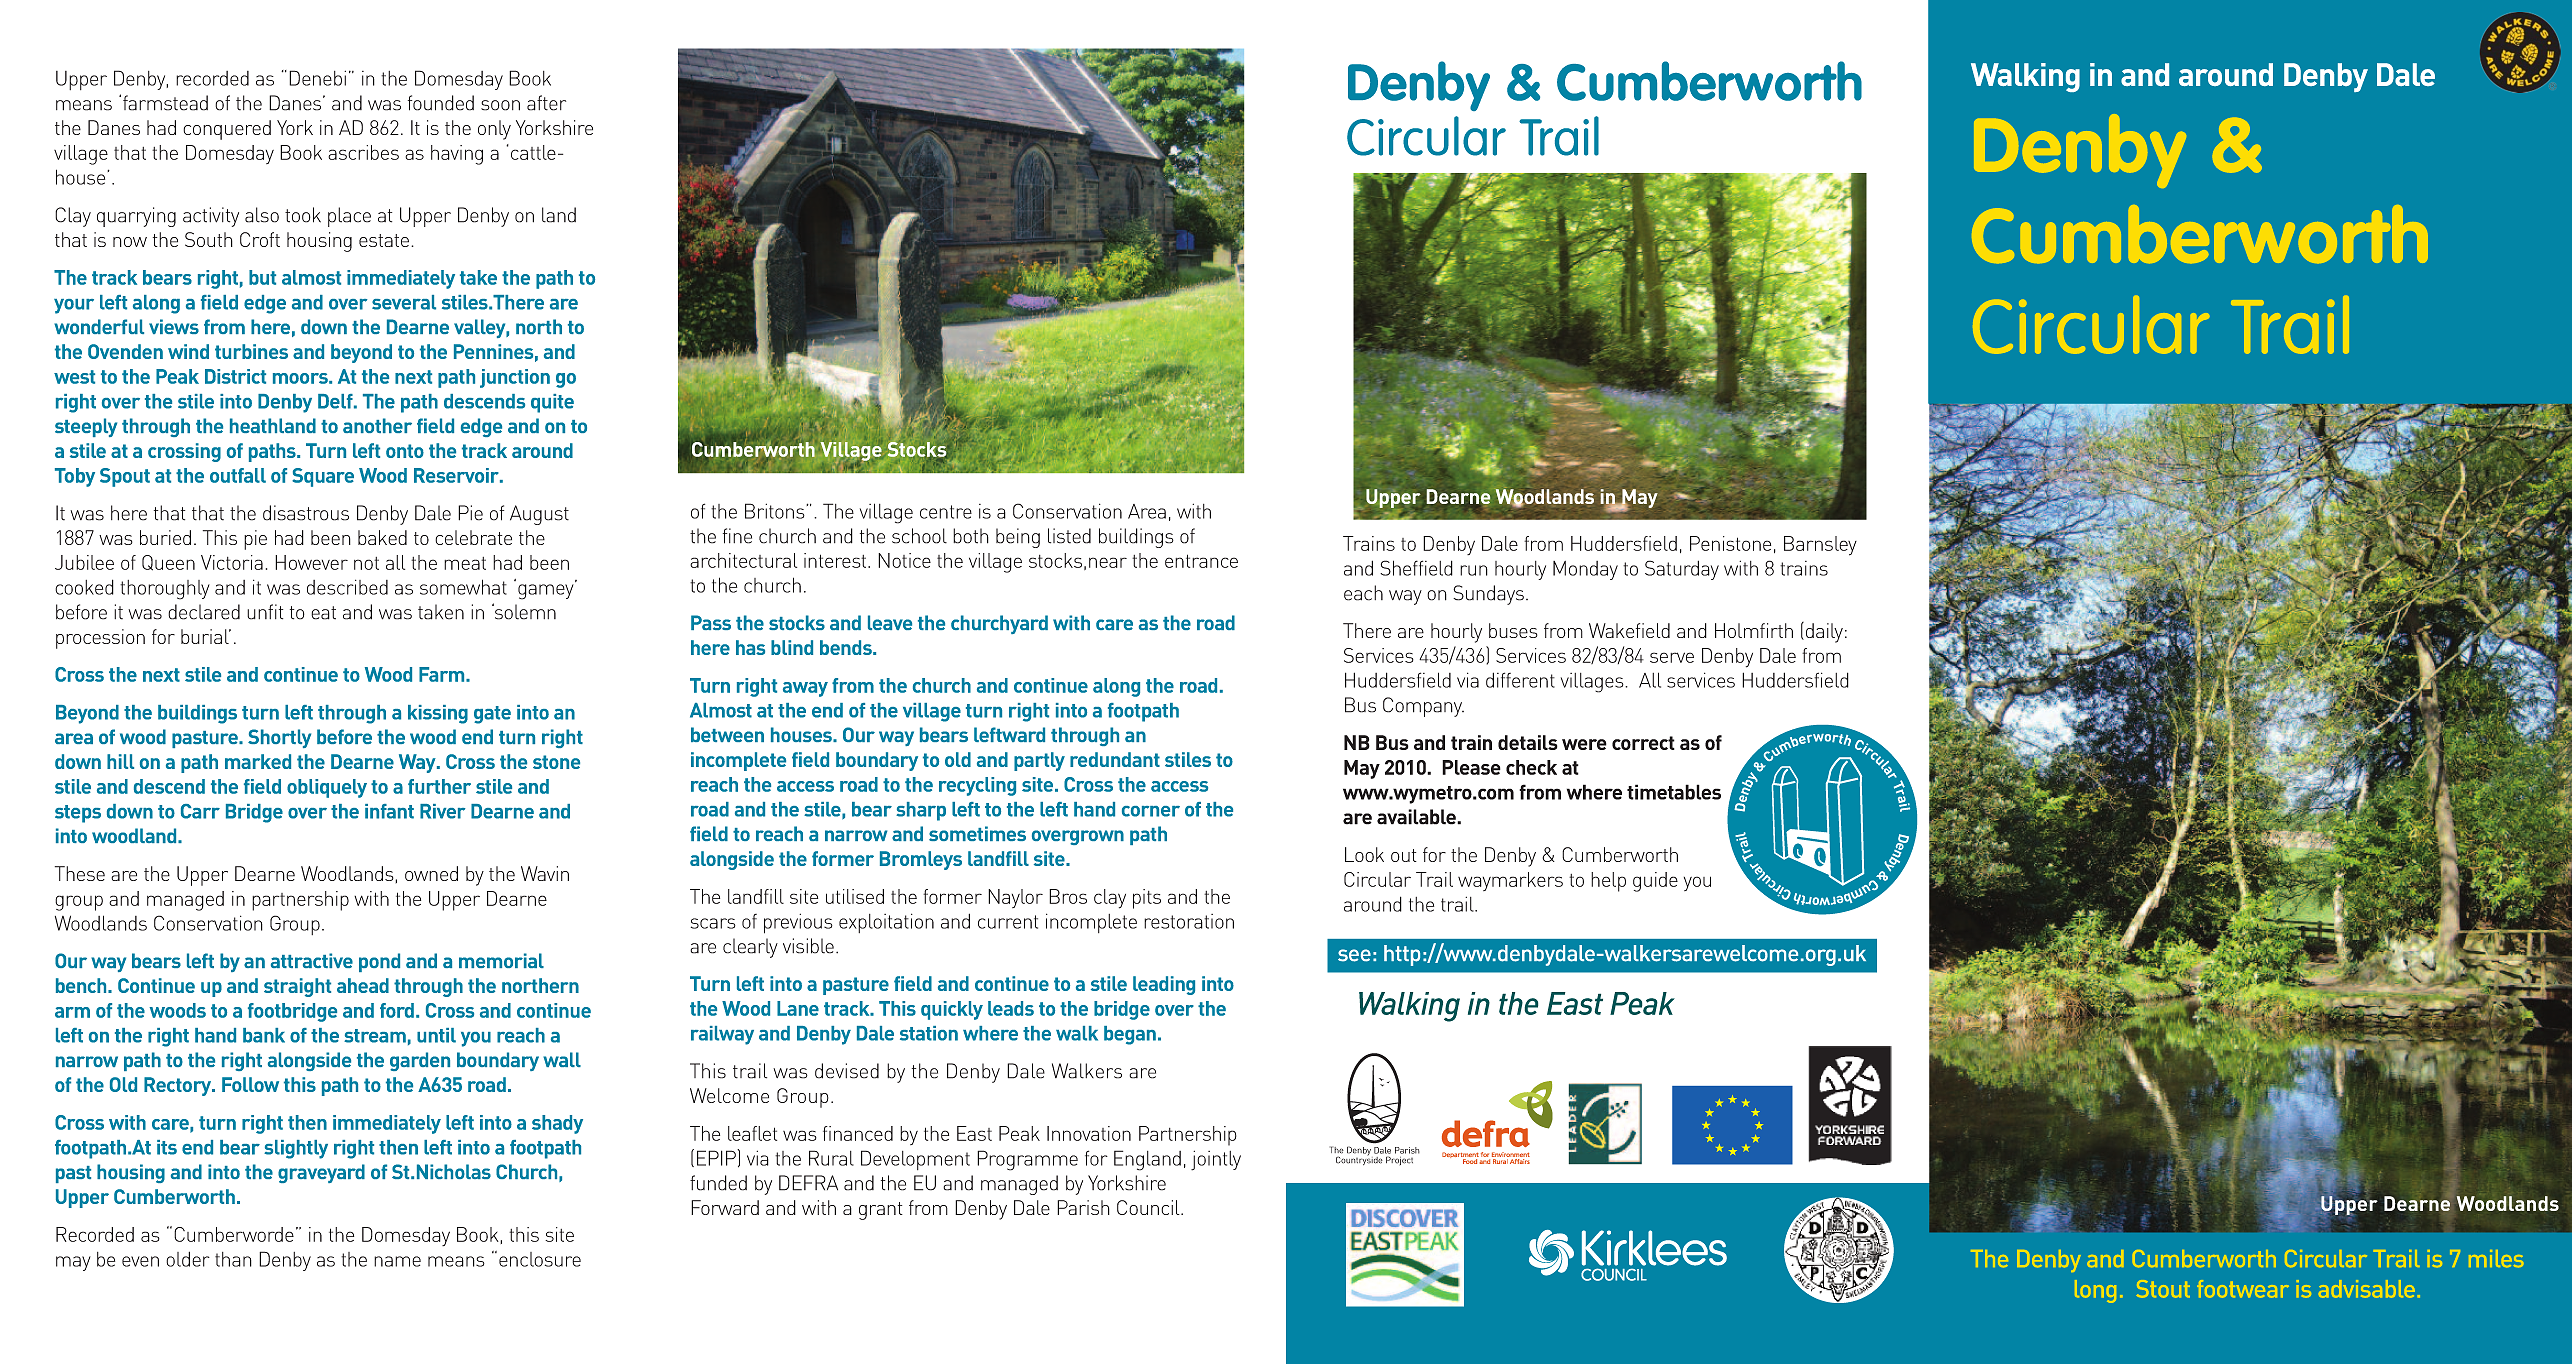 The height and width of the page is (1364, 2572). Describe the element at coordinates (1682, 570) in the page. I see `Saturday` at that location.
